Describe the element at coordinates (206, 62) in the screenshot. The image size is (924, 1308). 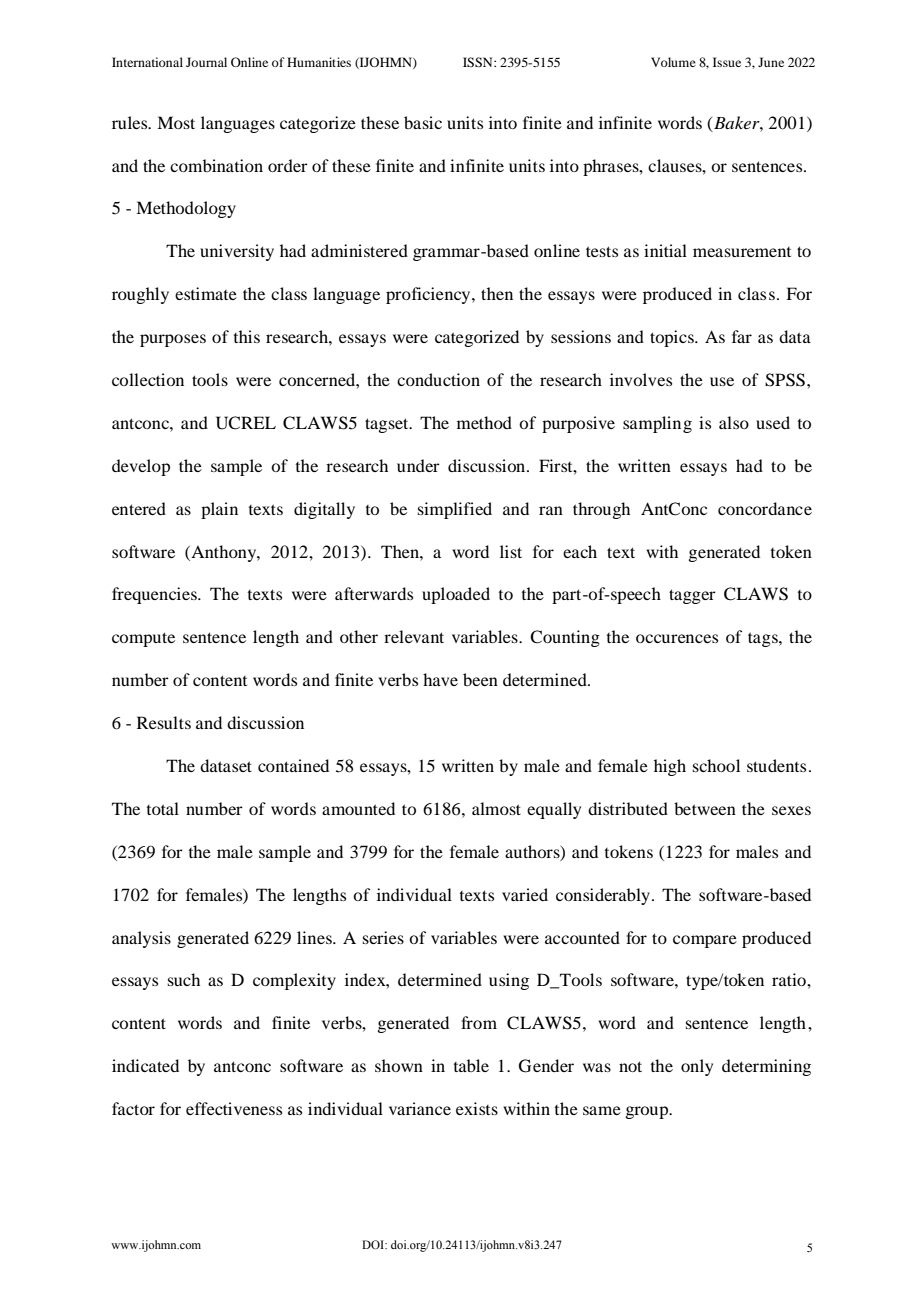
I see `Journal` at that location.
